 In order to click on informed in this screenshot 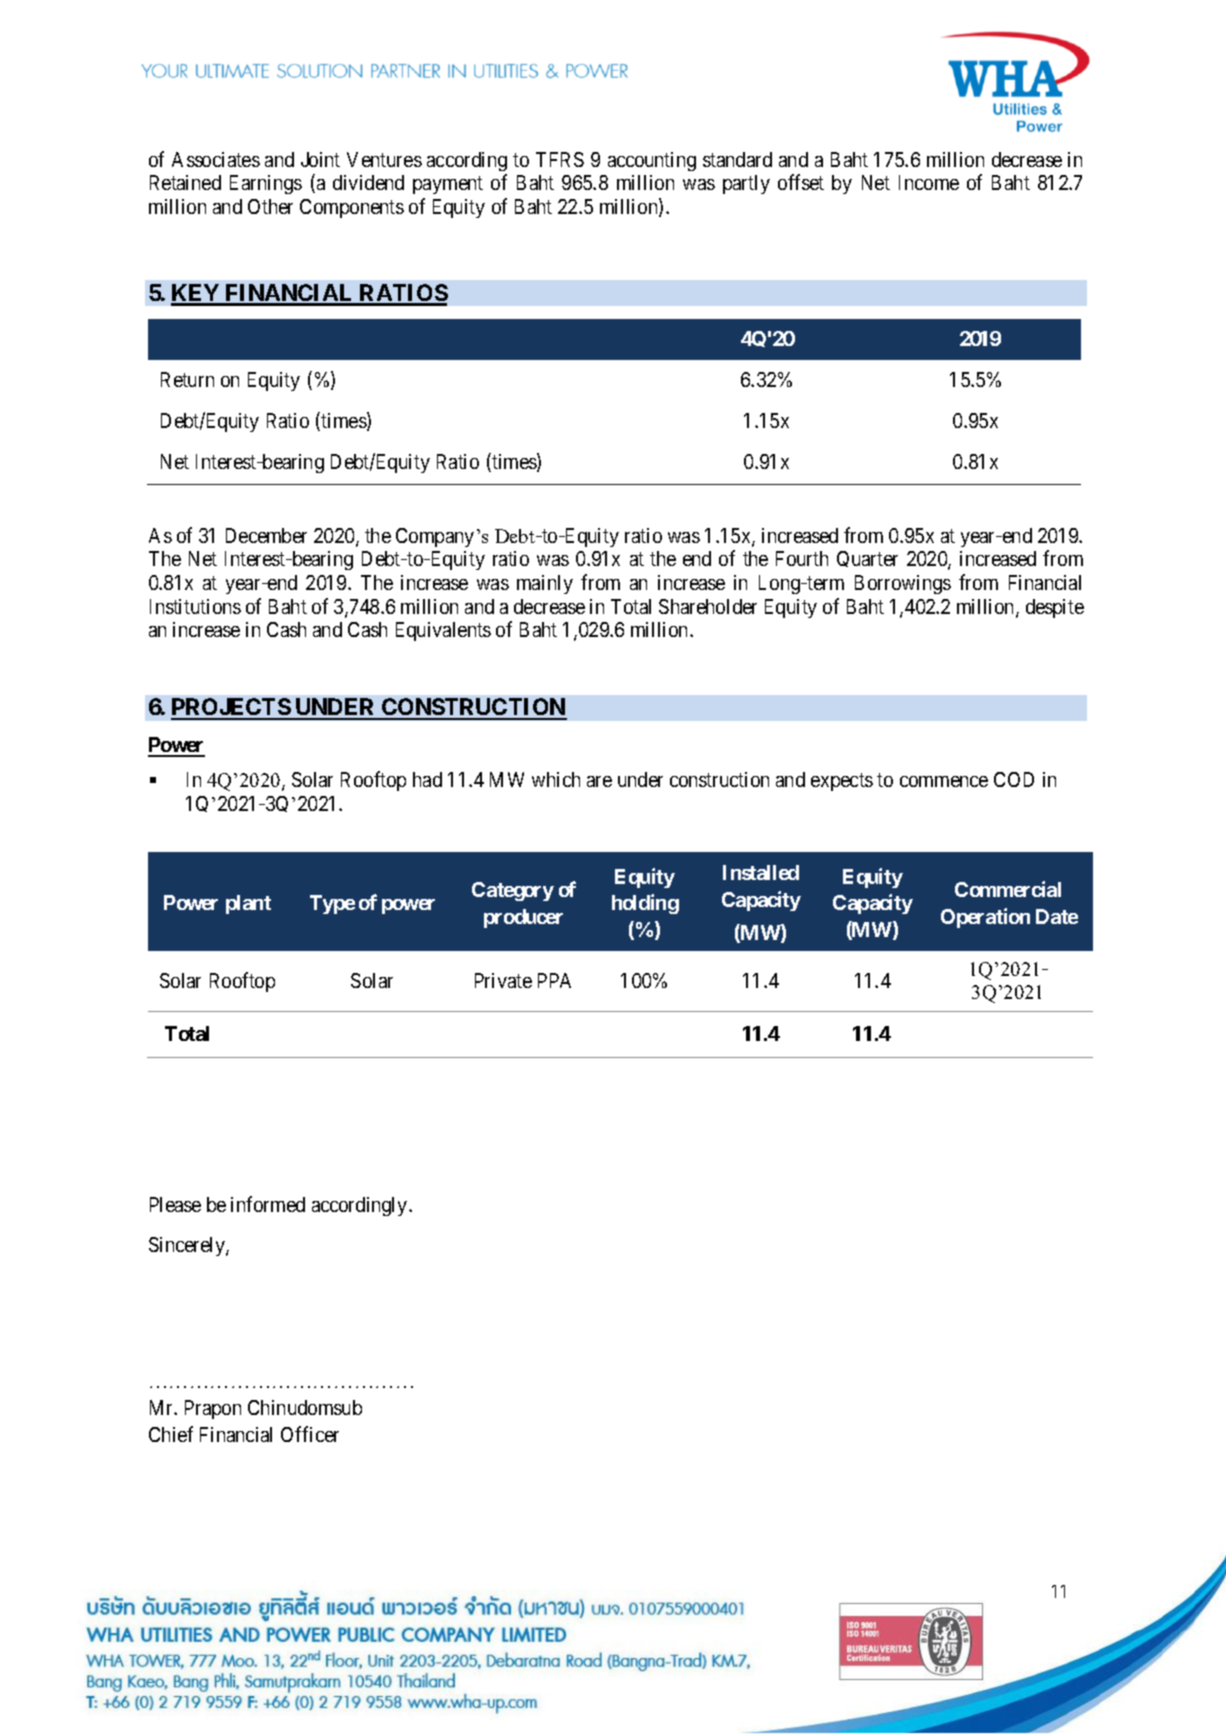, I will do `click(268, 1204)`.
